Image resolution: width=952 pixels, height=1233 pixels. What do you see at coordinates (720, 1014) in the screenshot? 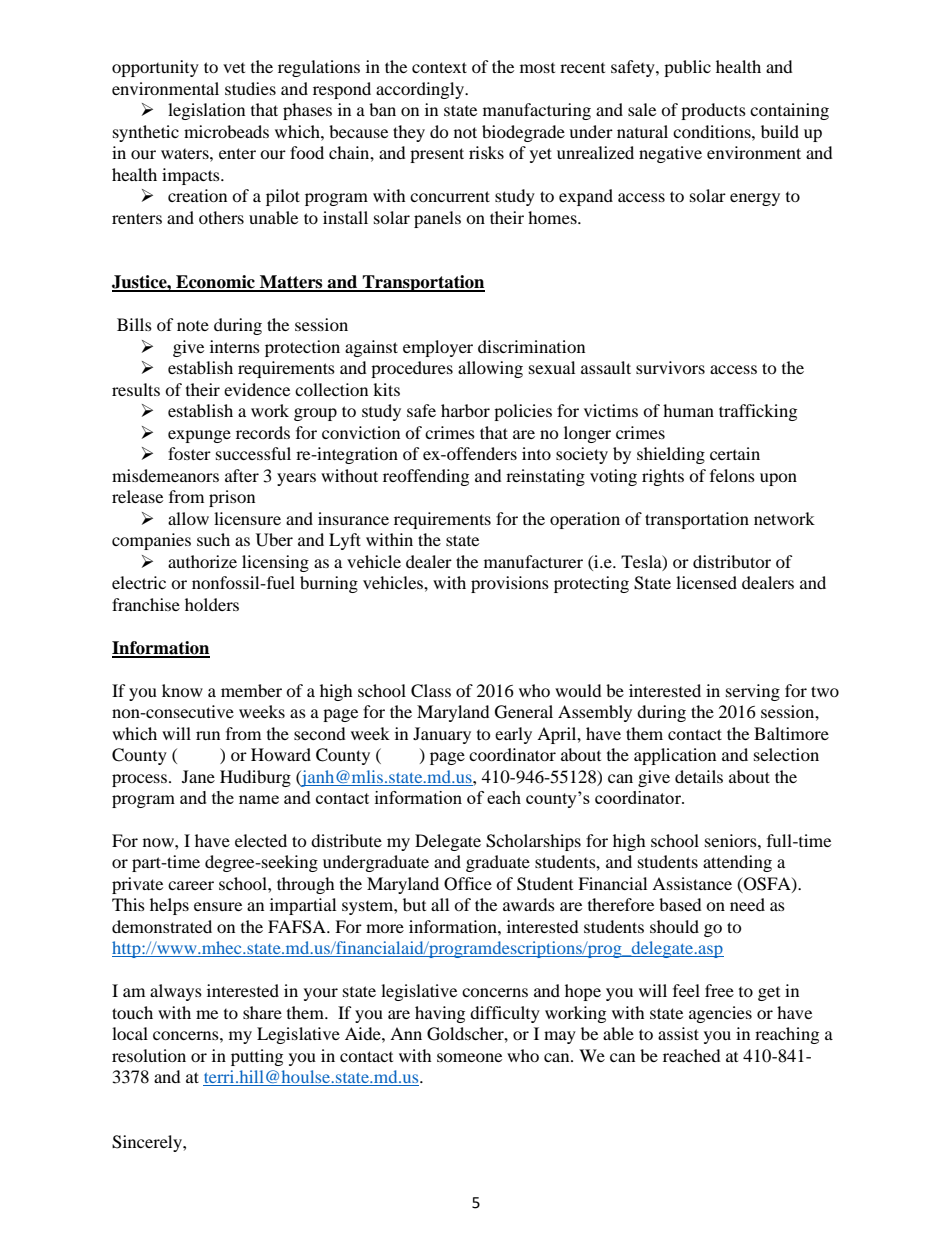
I see `agencies` at bounding box center [720, 1014].
